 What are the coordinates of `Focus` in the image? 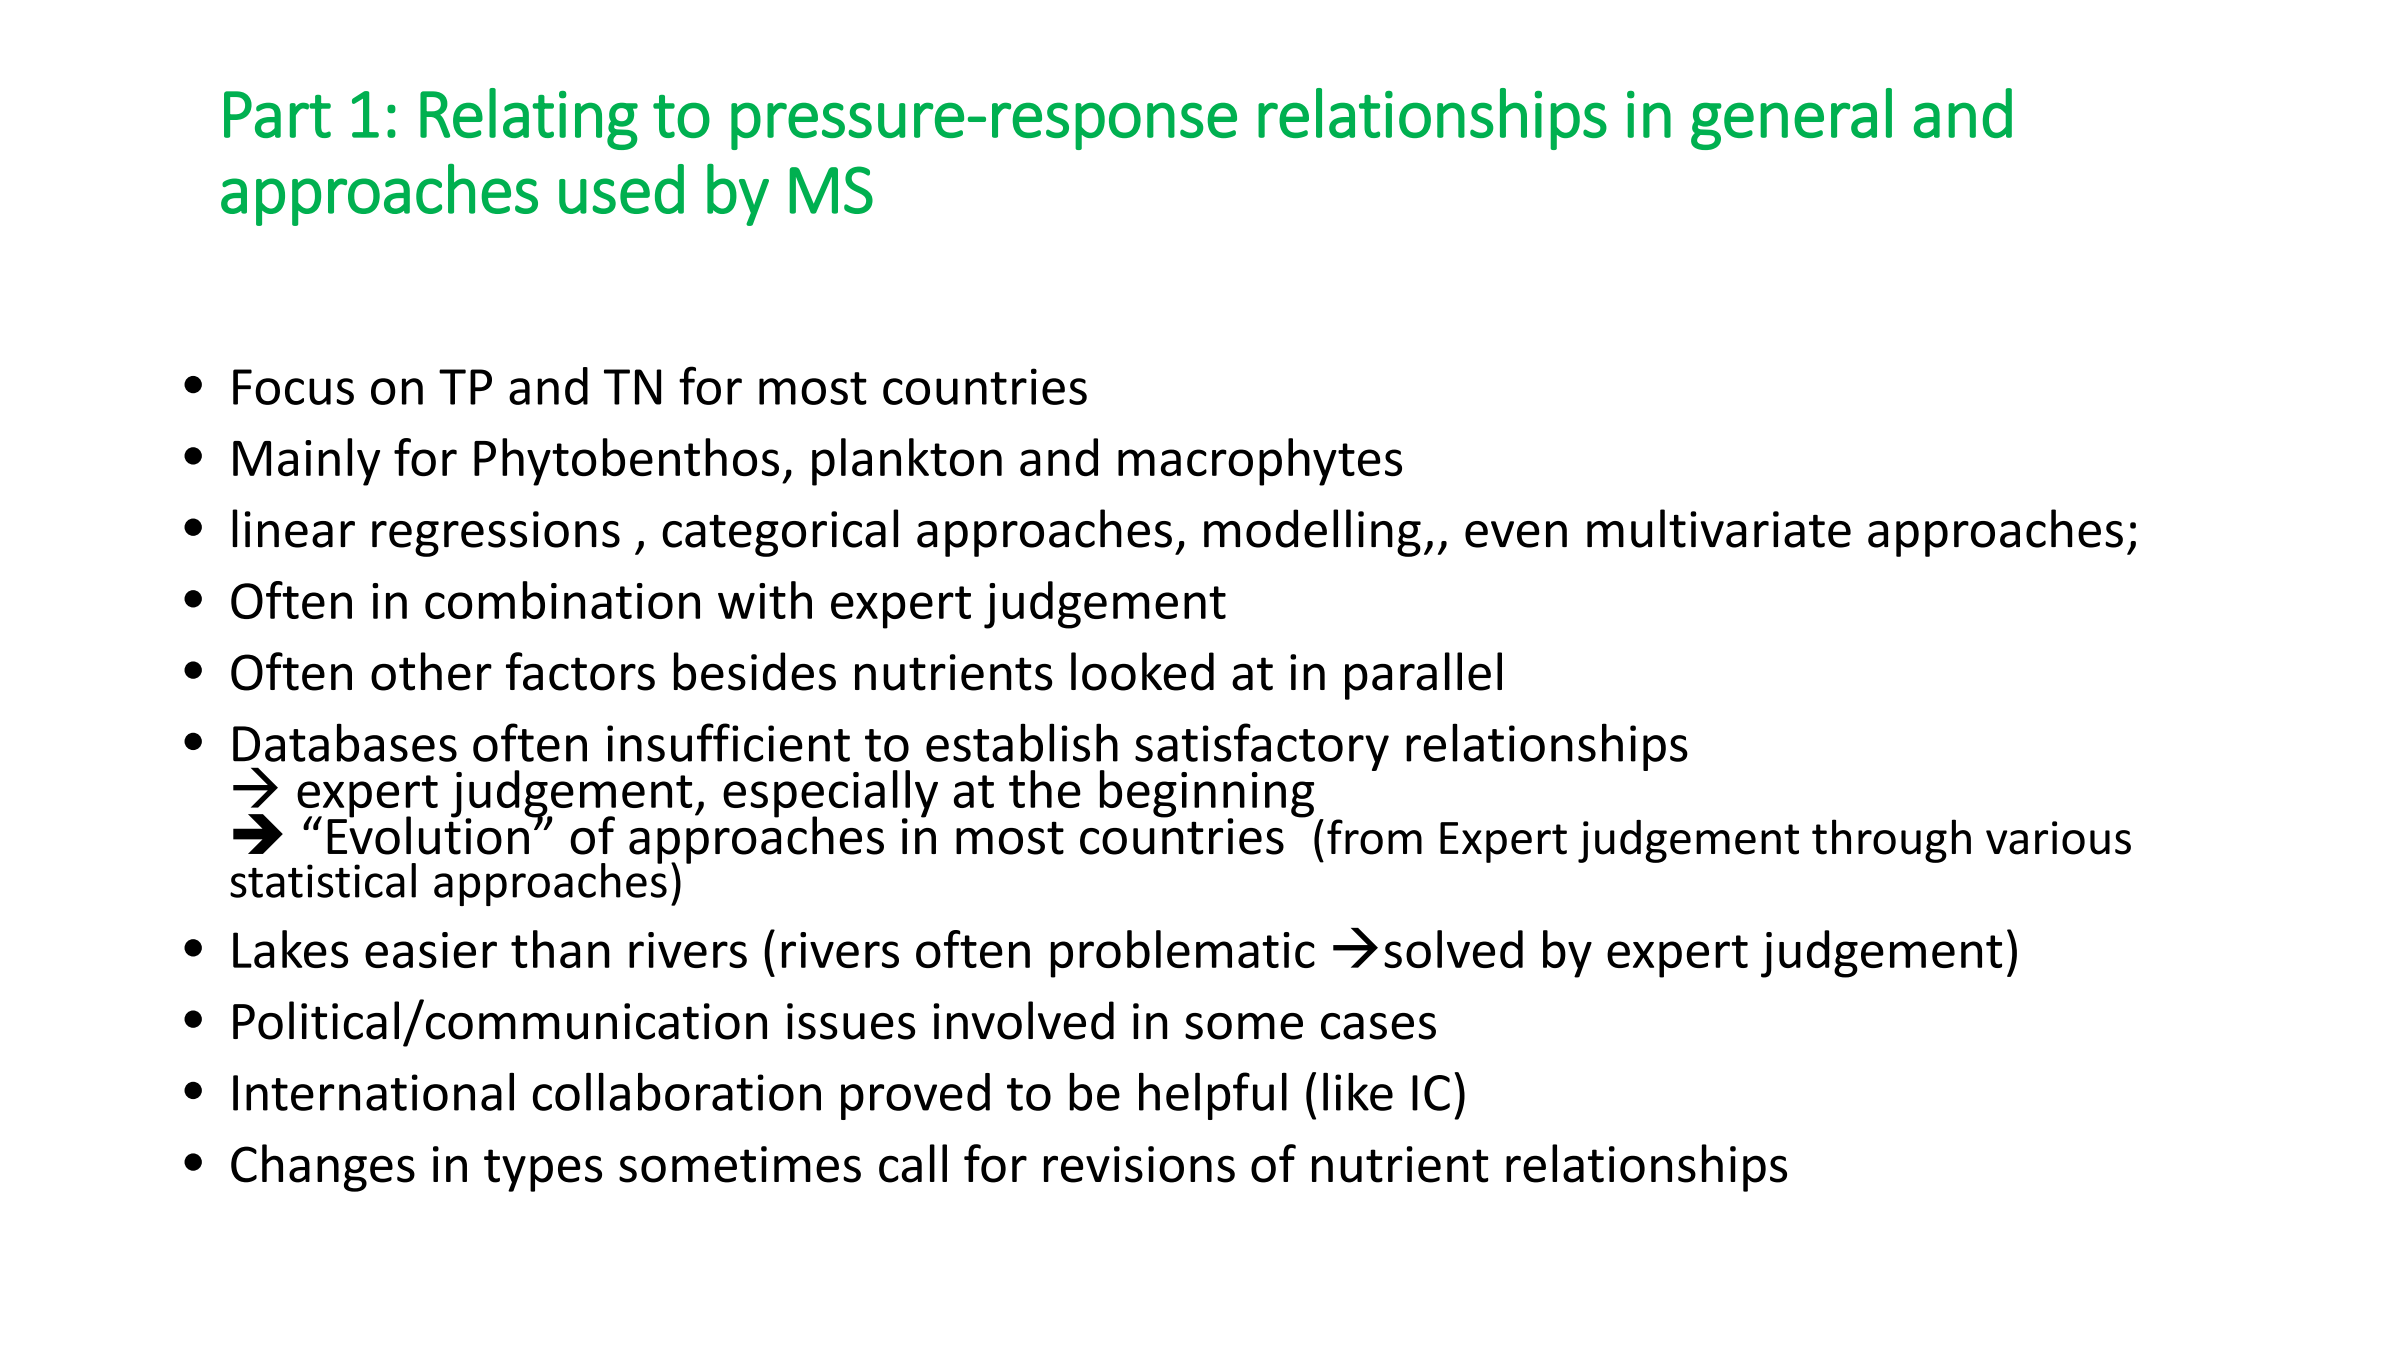 It's located at (293, 387).
